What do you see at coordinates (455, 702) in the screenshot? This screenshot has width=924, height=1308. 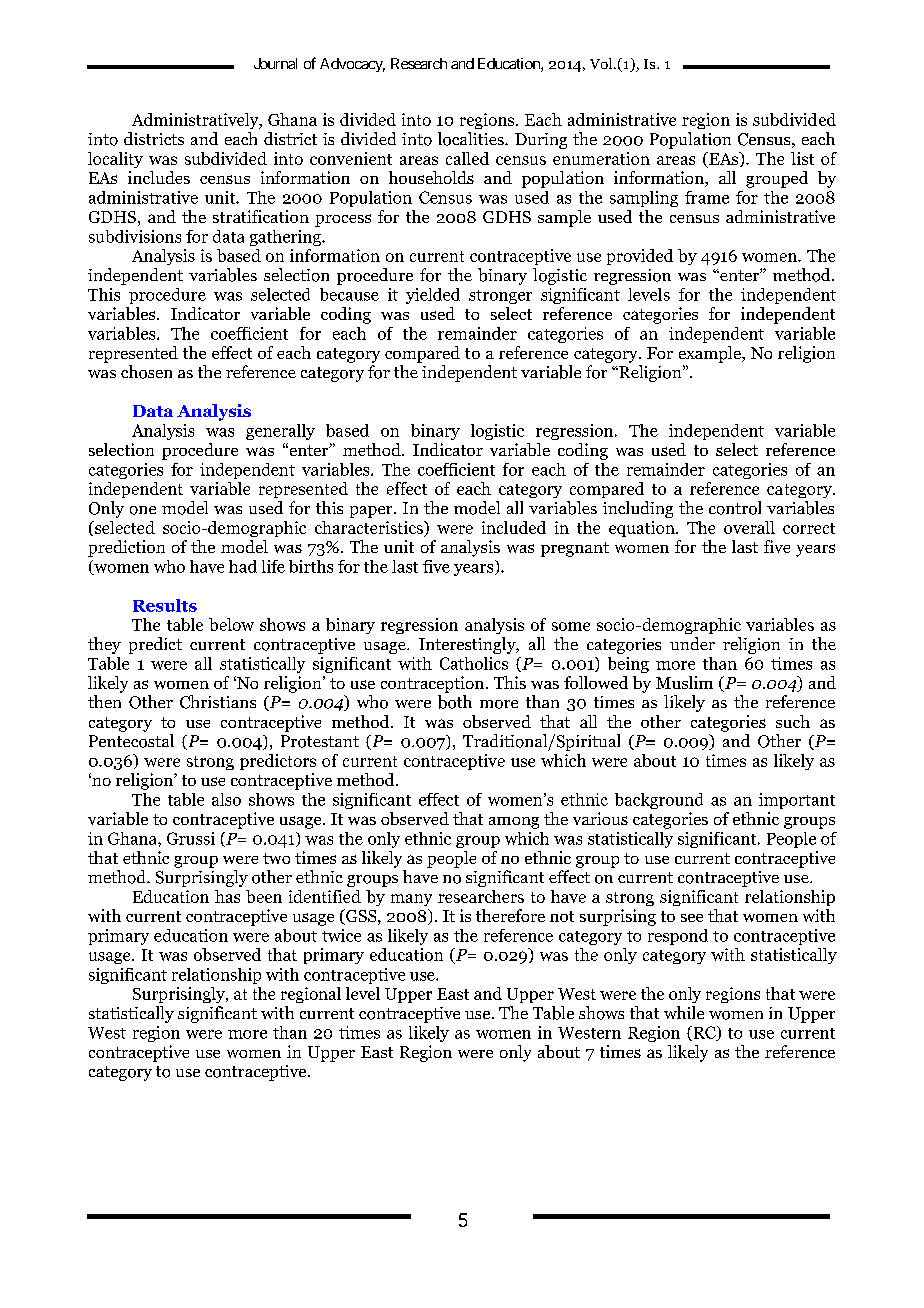 I see `both` at bounding box center [455, 702].
